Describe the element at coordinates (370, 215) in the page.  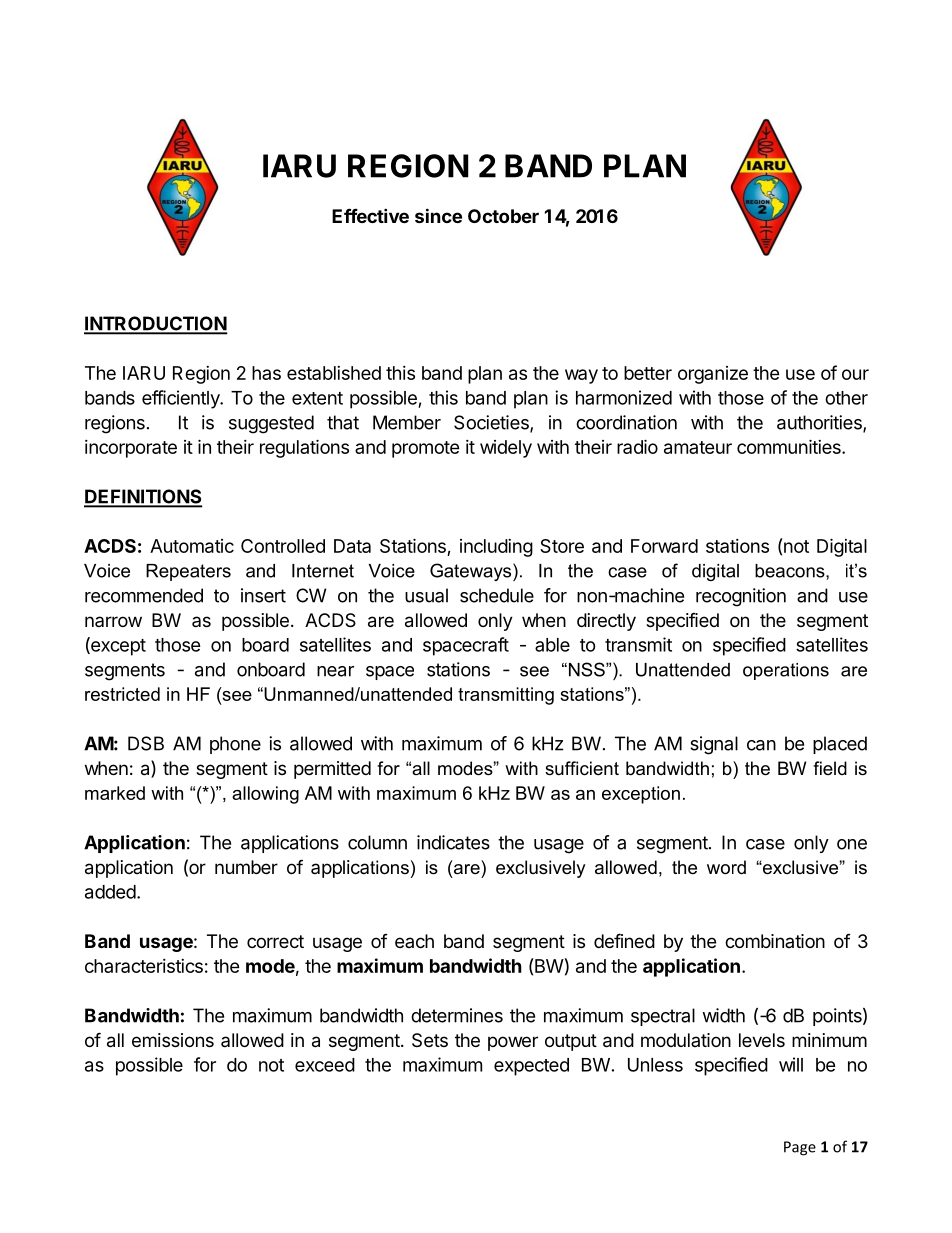
I see `Effective` at that location.
